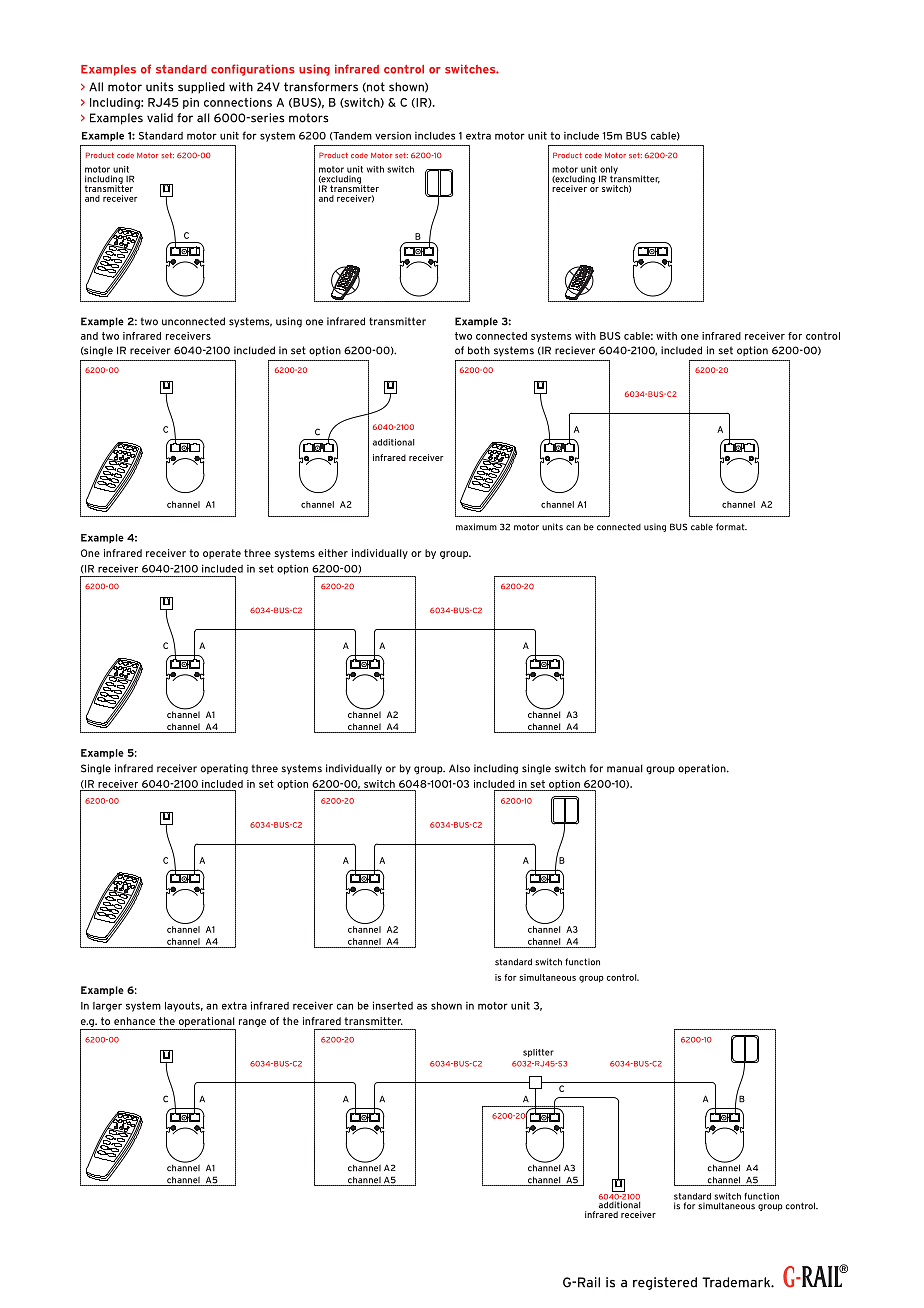 Image resolution: width=924 pixels, height=1308 pixels. I want to click on enhance, so click(134, 1021).
